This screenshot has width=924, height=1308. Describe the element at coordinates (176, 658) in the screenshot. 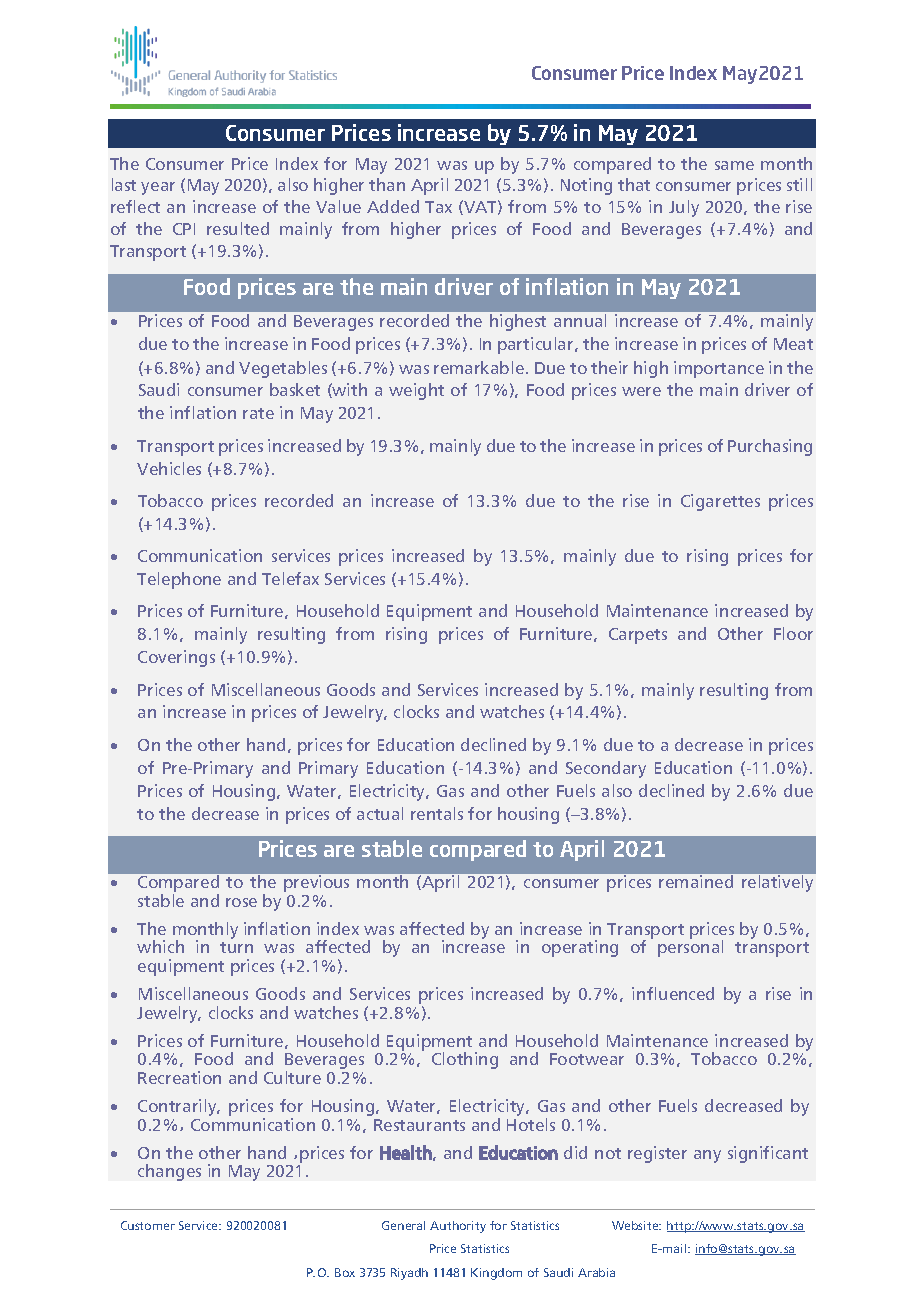

I see `Coverings` at that location.
